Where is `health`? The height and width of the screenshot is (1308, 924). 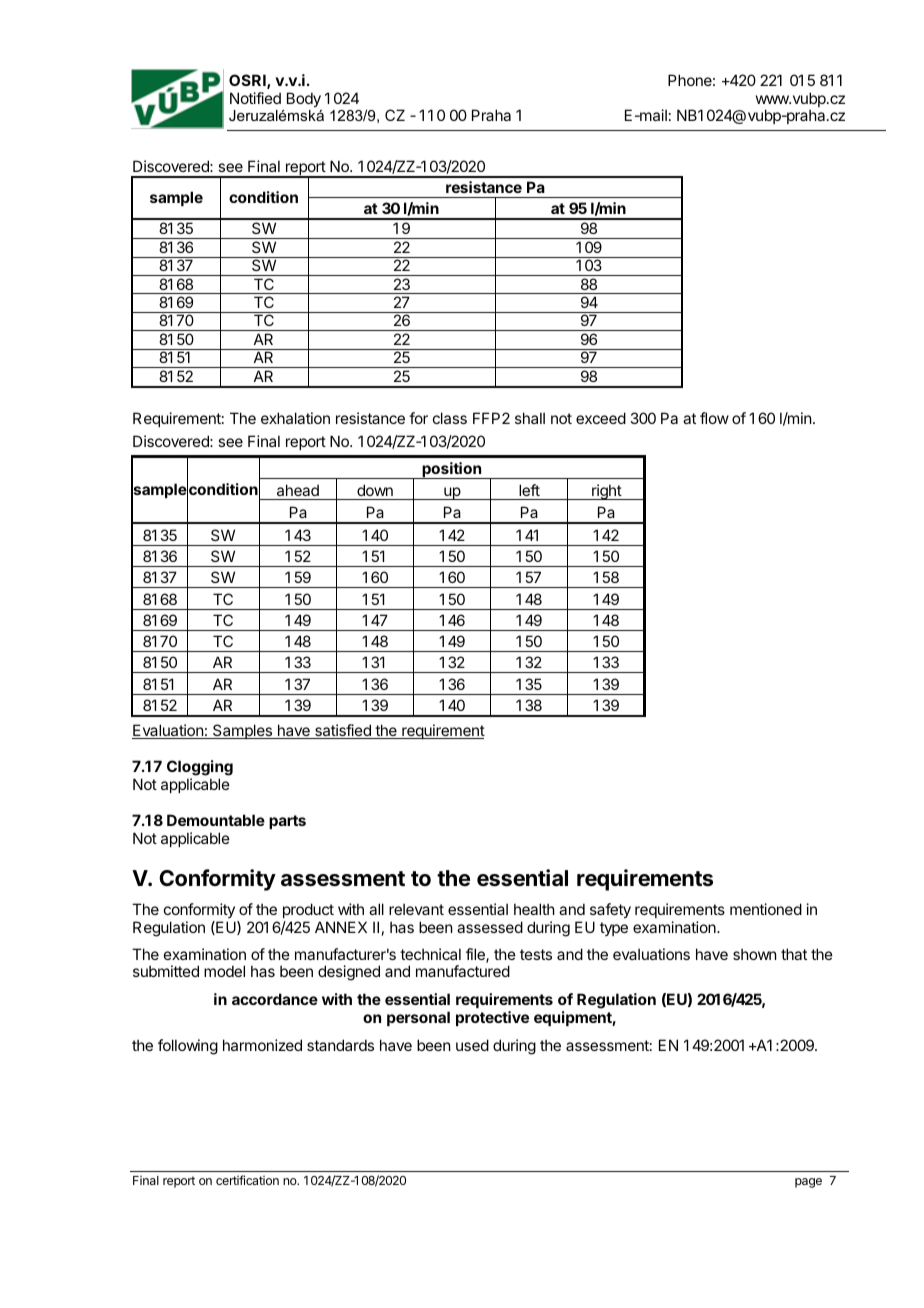 health is located at coordinates (534, 909).
